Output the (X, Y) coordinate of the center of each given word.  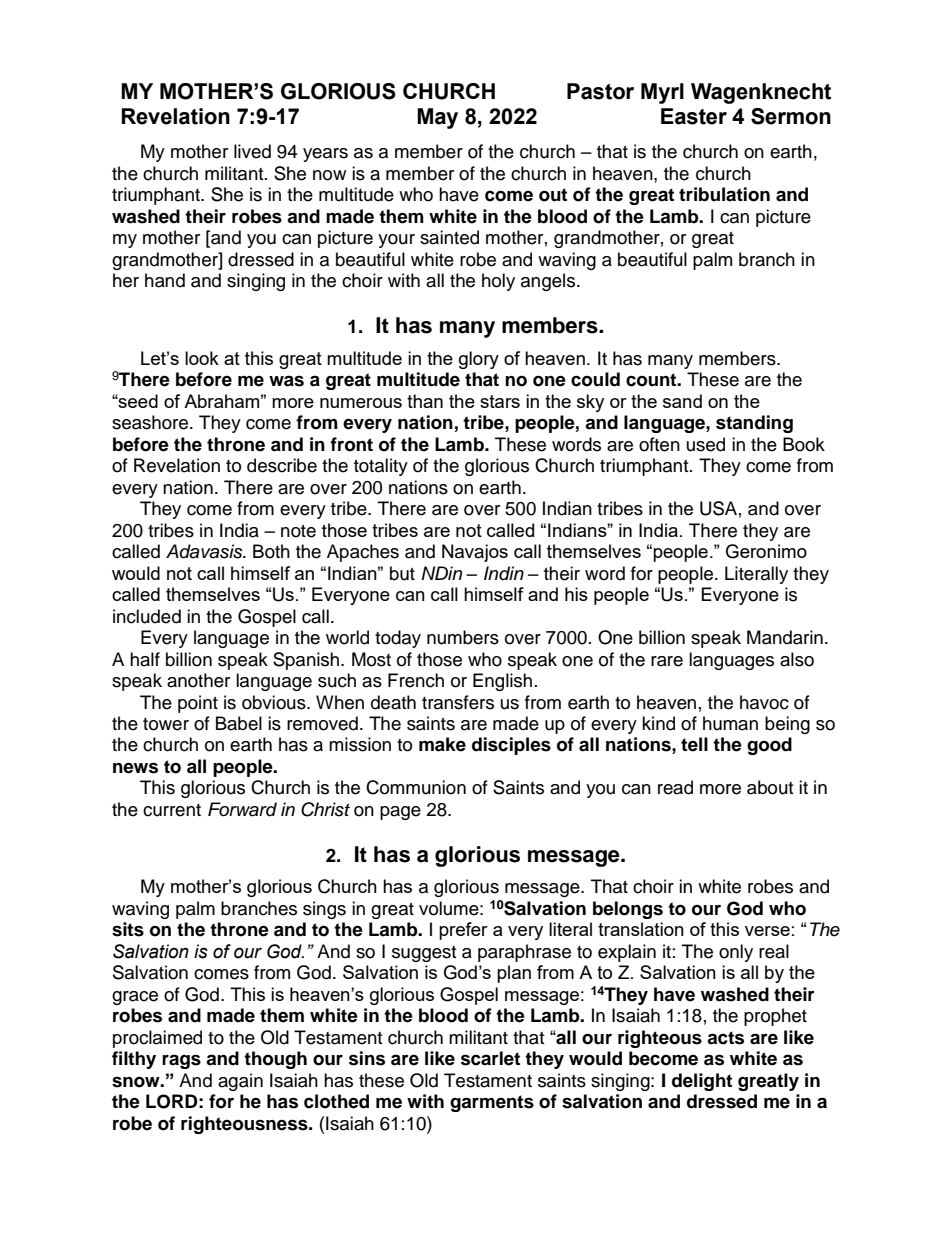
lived (252, 151)
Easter (694, 116)
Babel (239, 723)
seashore (151, 422)
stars (500, 401)
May (437, 118)
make (442, 744)
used (706, 444)
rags (181, 1061)
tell (694, 744)
